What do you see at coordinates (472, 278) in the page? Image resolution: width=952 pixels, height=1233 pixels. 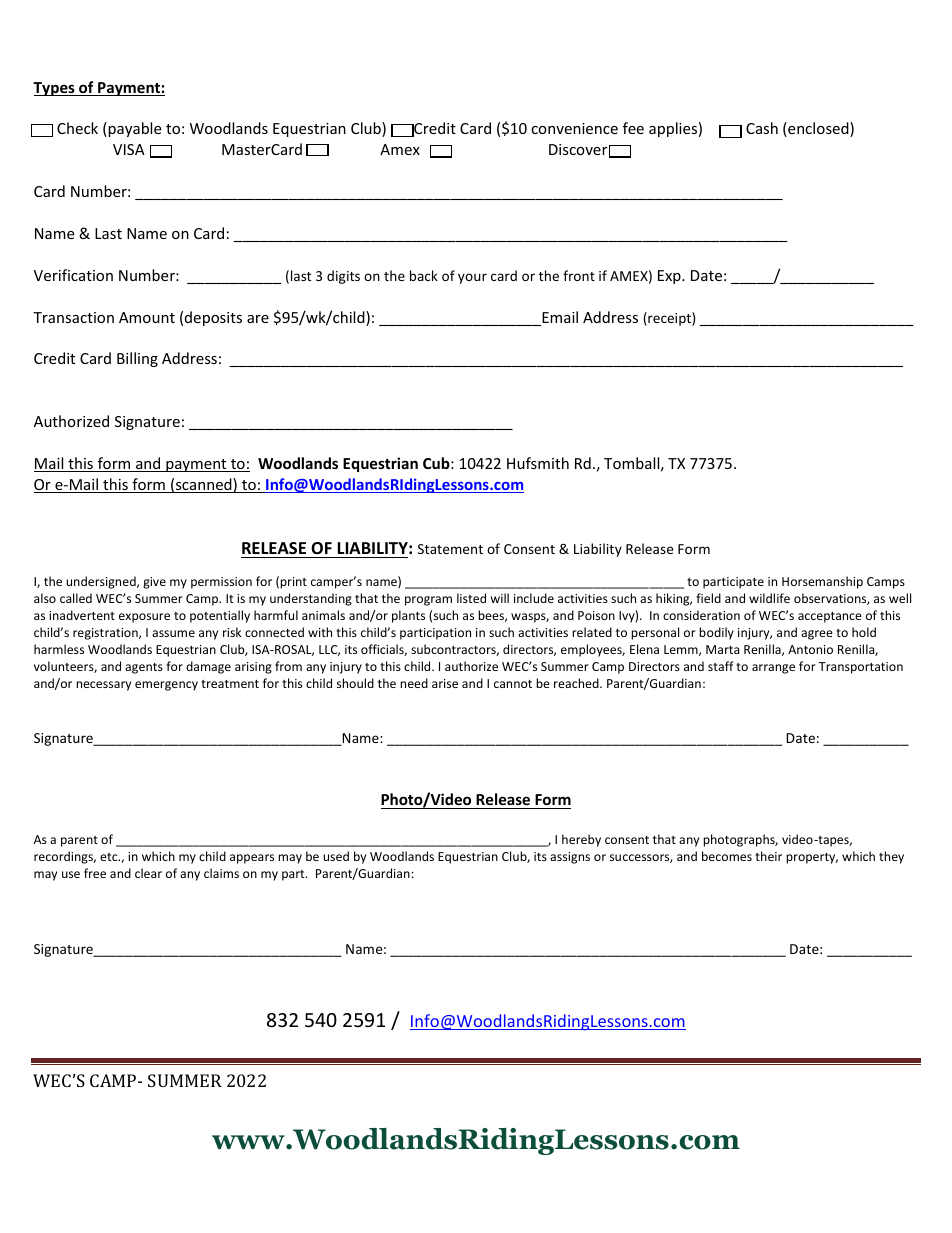 I see `your` at bounding box center [472, 278].
